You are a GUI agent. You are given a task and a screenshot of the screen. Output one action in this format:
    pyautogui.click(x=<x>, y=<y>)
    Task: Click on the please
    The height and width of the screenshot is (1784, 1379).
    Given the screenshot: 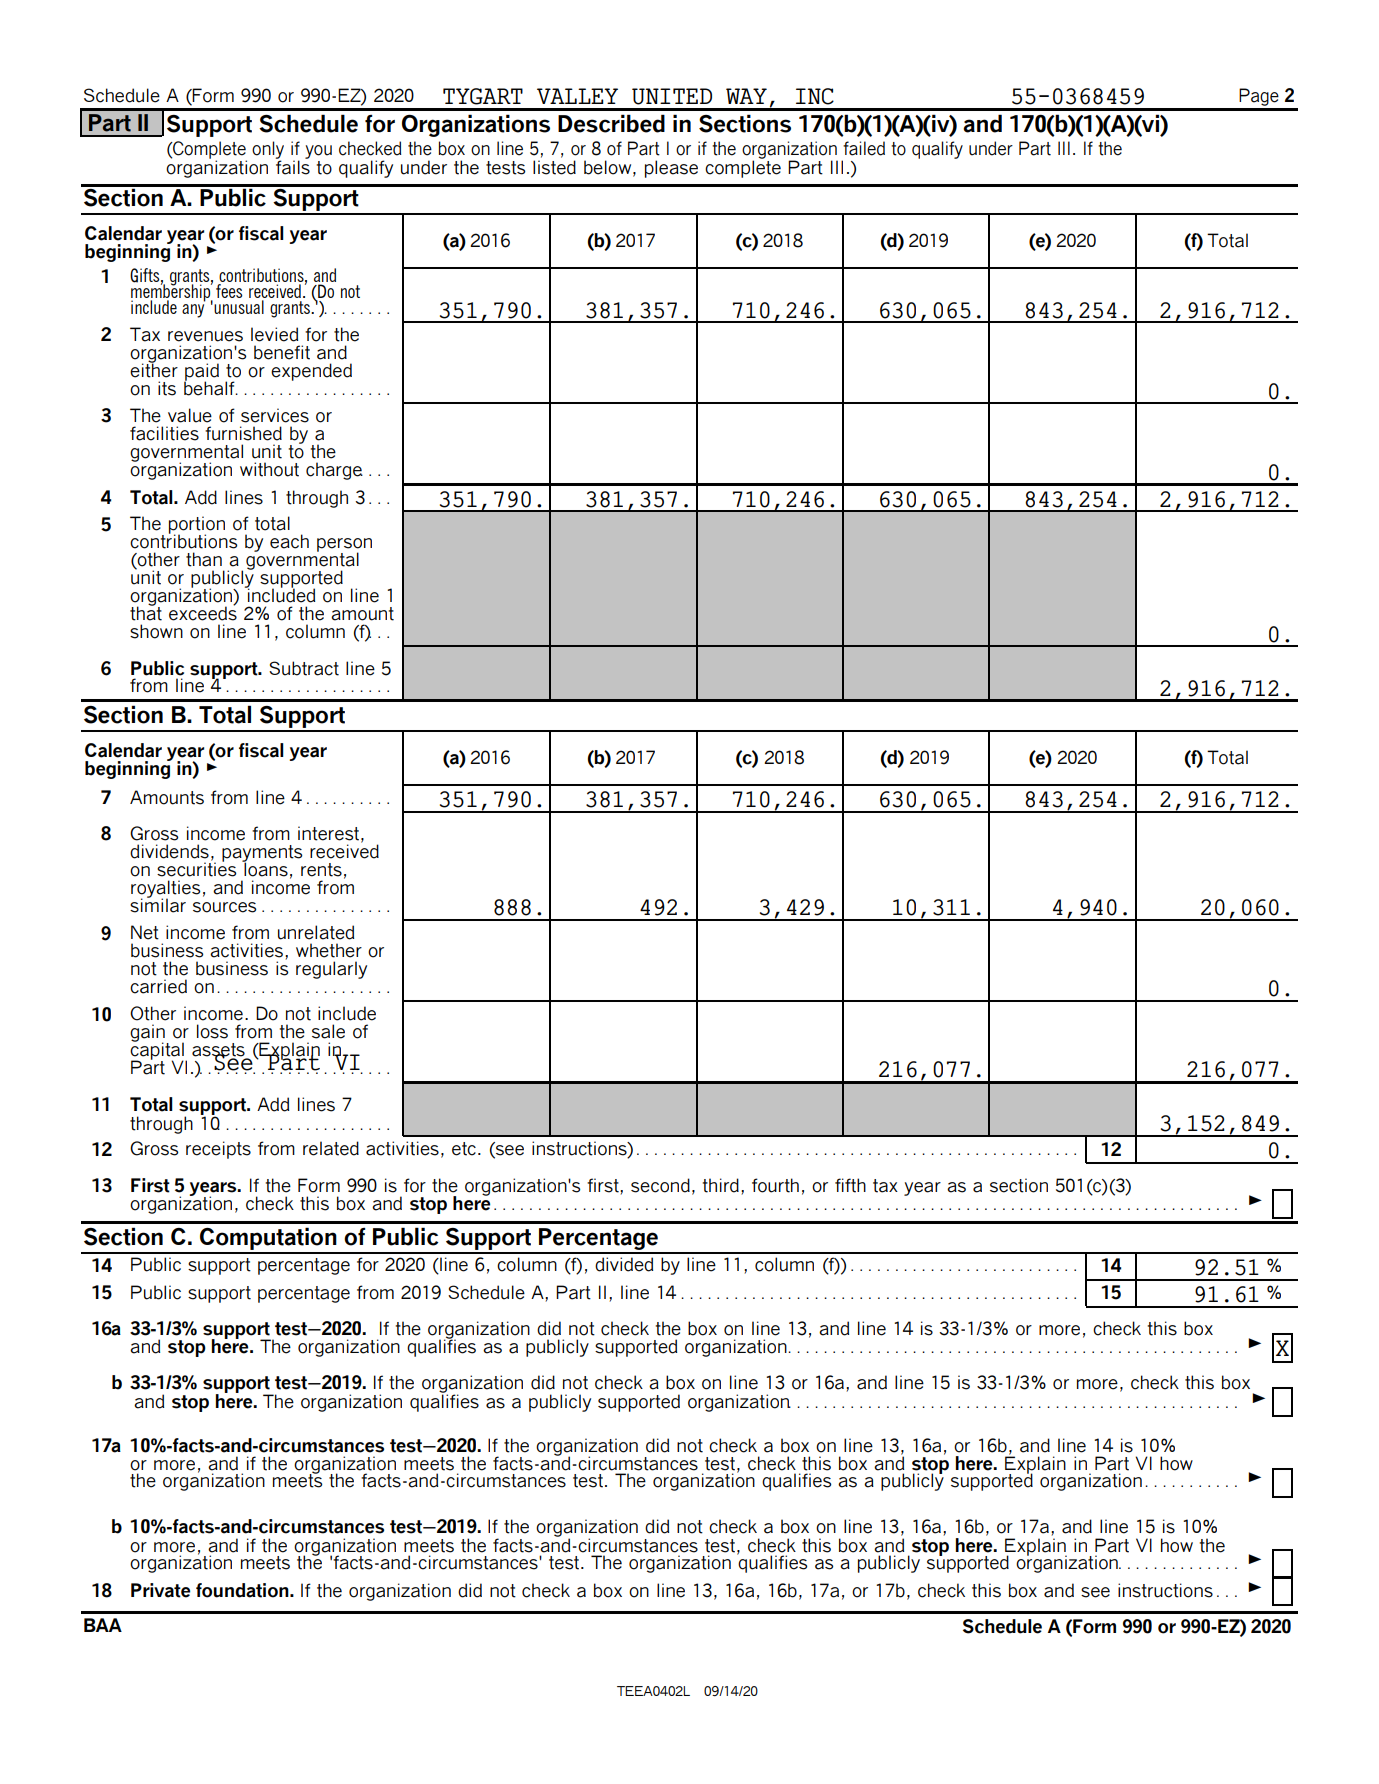 What is the action you would take?
    pyautogui.click(x=671, y=169)
